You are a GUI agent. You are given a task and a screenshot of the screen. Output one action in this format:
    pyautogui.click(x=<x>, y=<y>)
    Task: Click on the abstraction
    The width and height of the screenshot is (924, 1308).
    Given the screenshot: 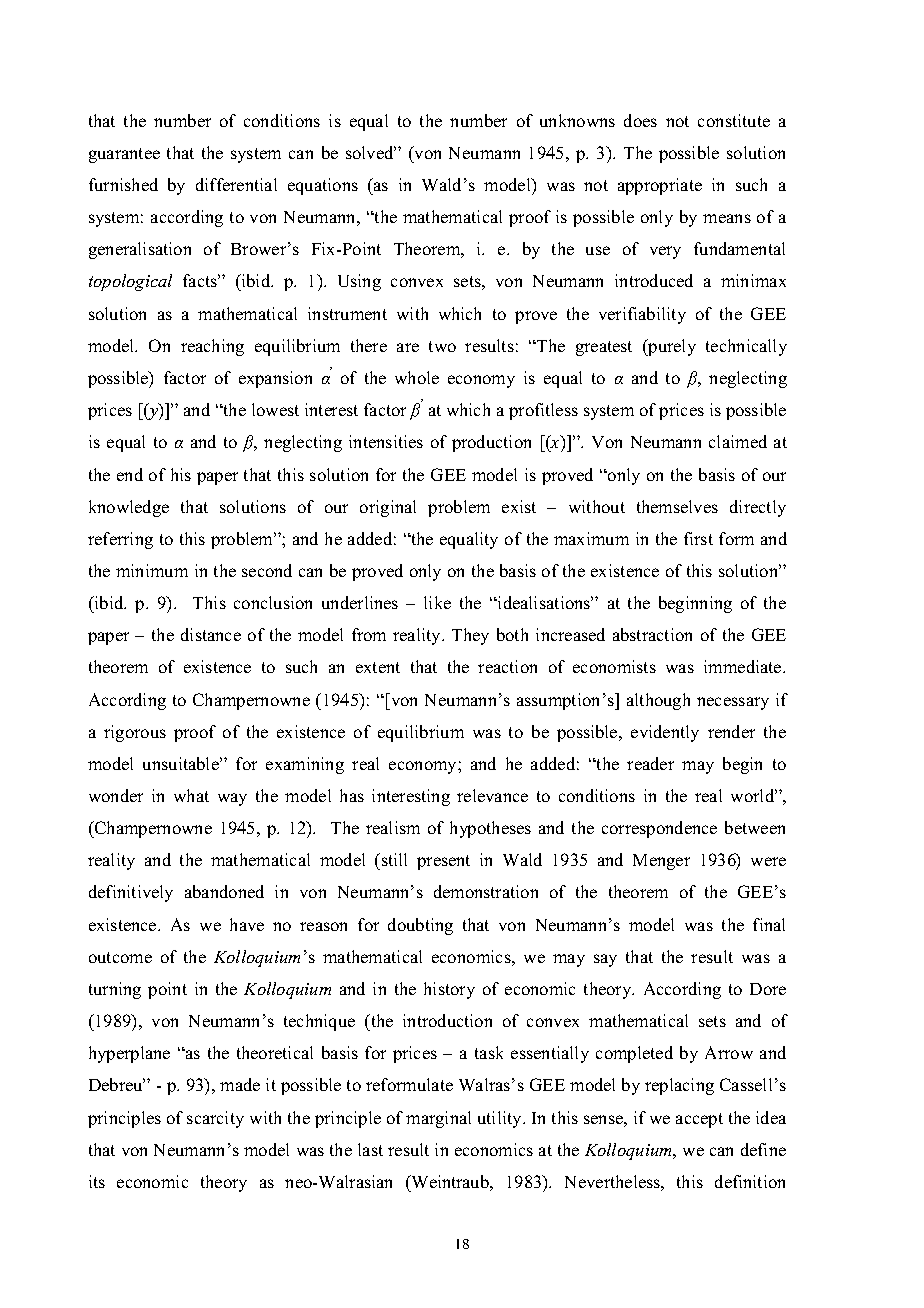 What is the action you would take?
    pyautogui.click(x=652, y=634)
